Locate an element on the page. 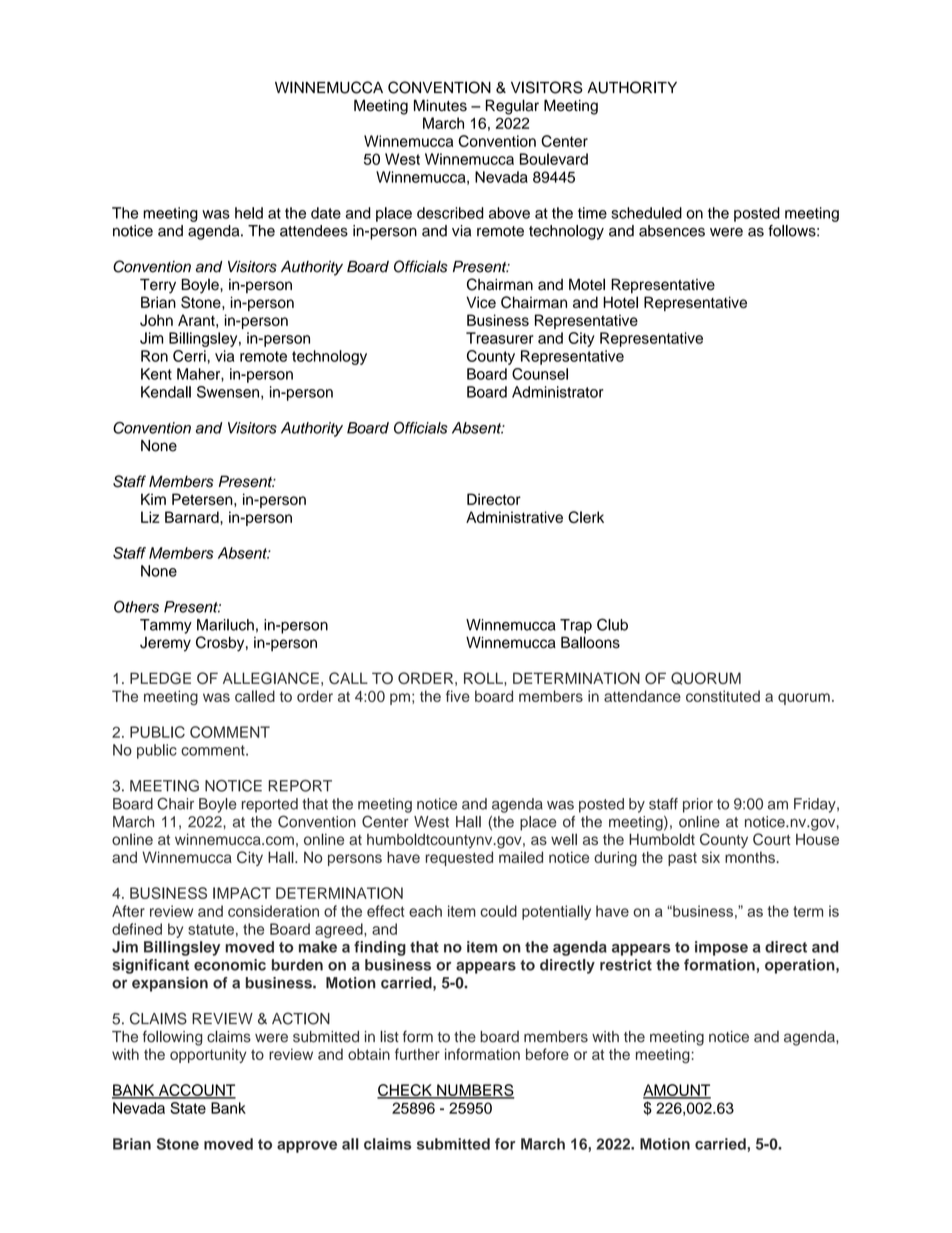 The height and width of the page is (1233, 952). Hotel is located at coordinates (620, 302).
